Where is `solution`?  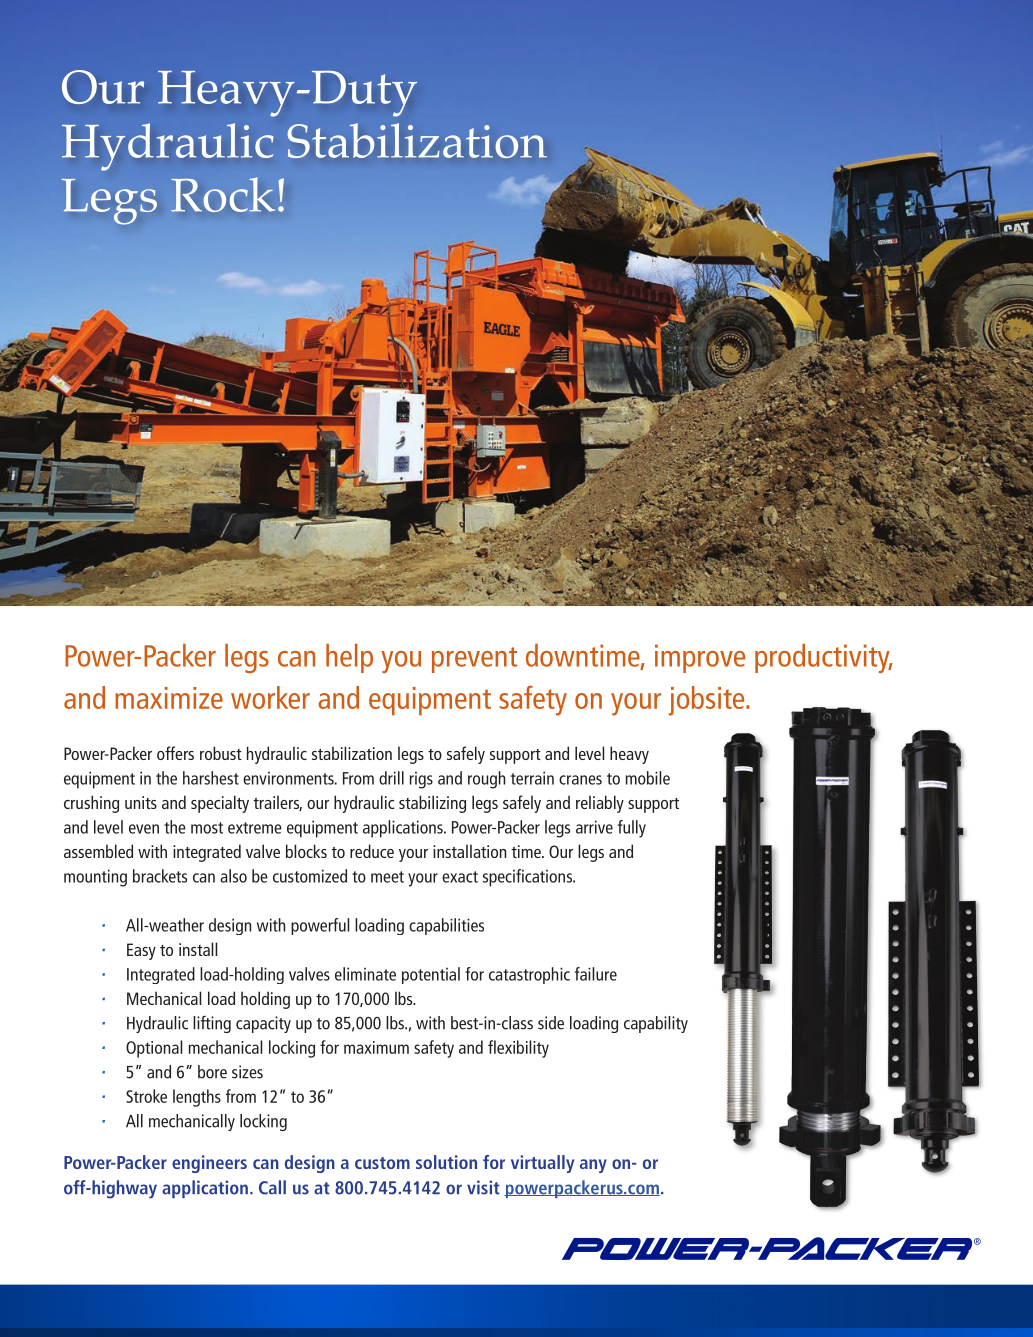 solution is located at coordinates (446, 1162).
